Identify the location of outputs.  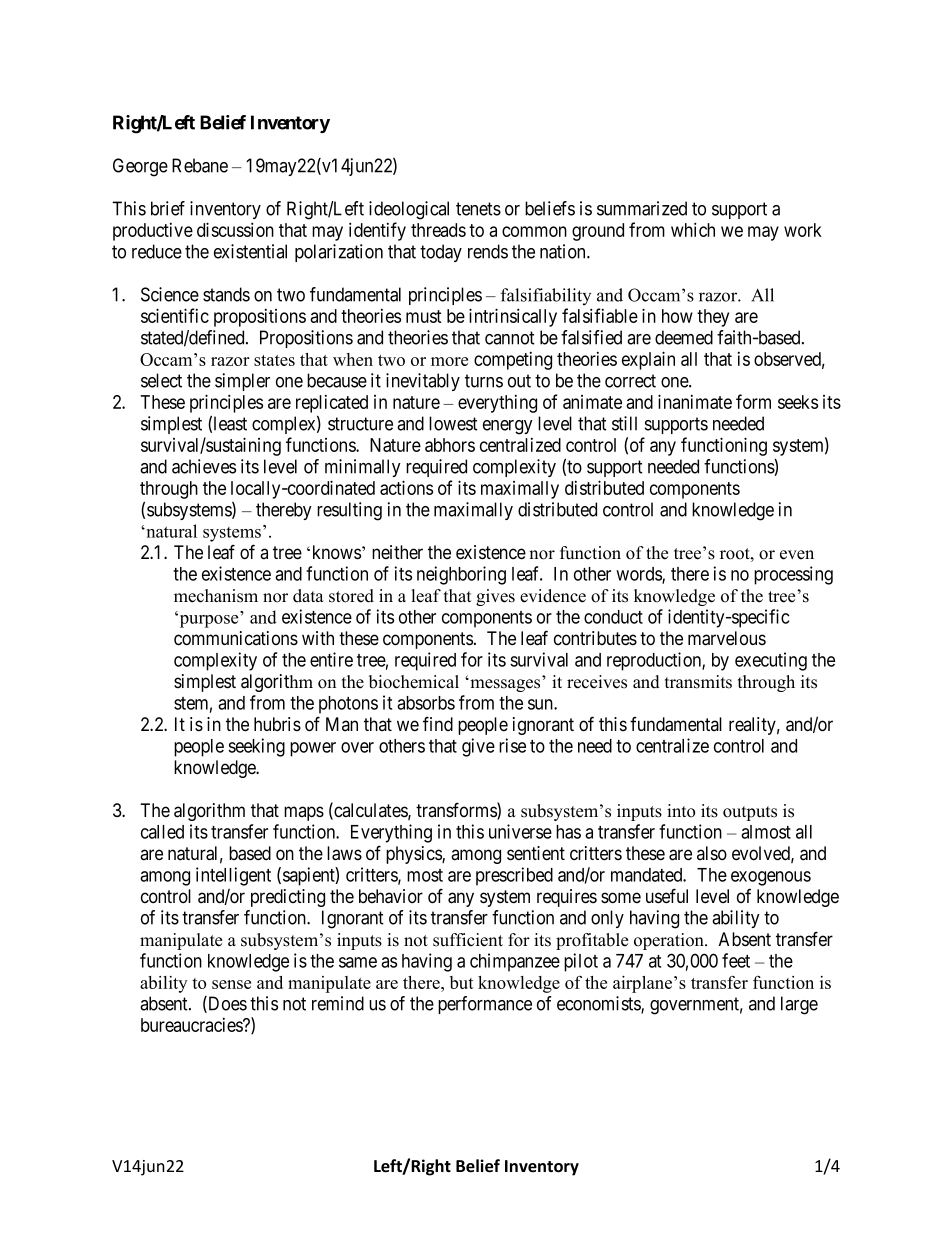
(750, 813).
